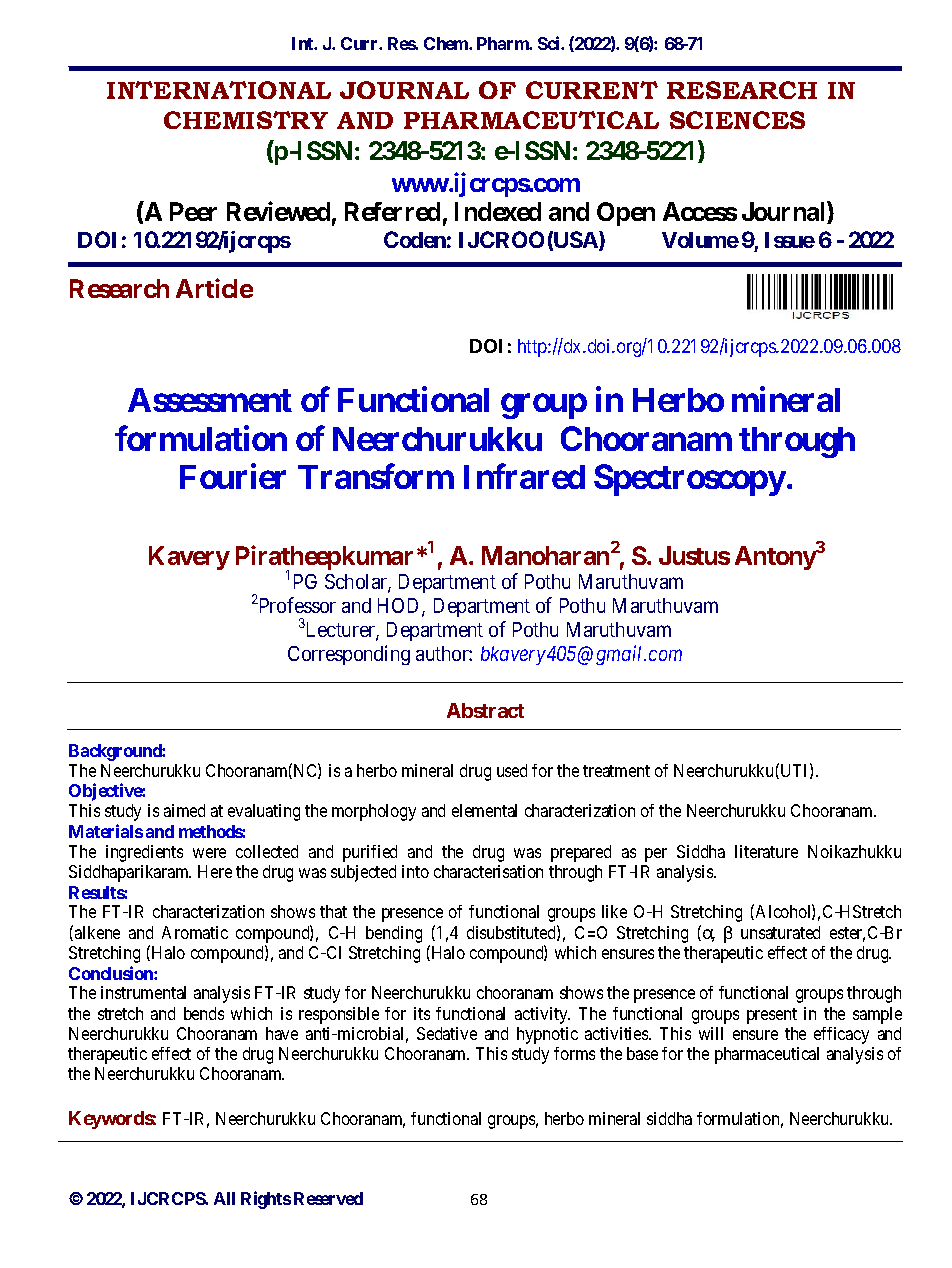  I want to click on SCIENCES, so click(737, 120).
